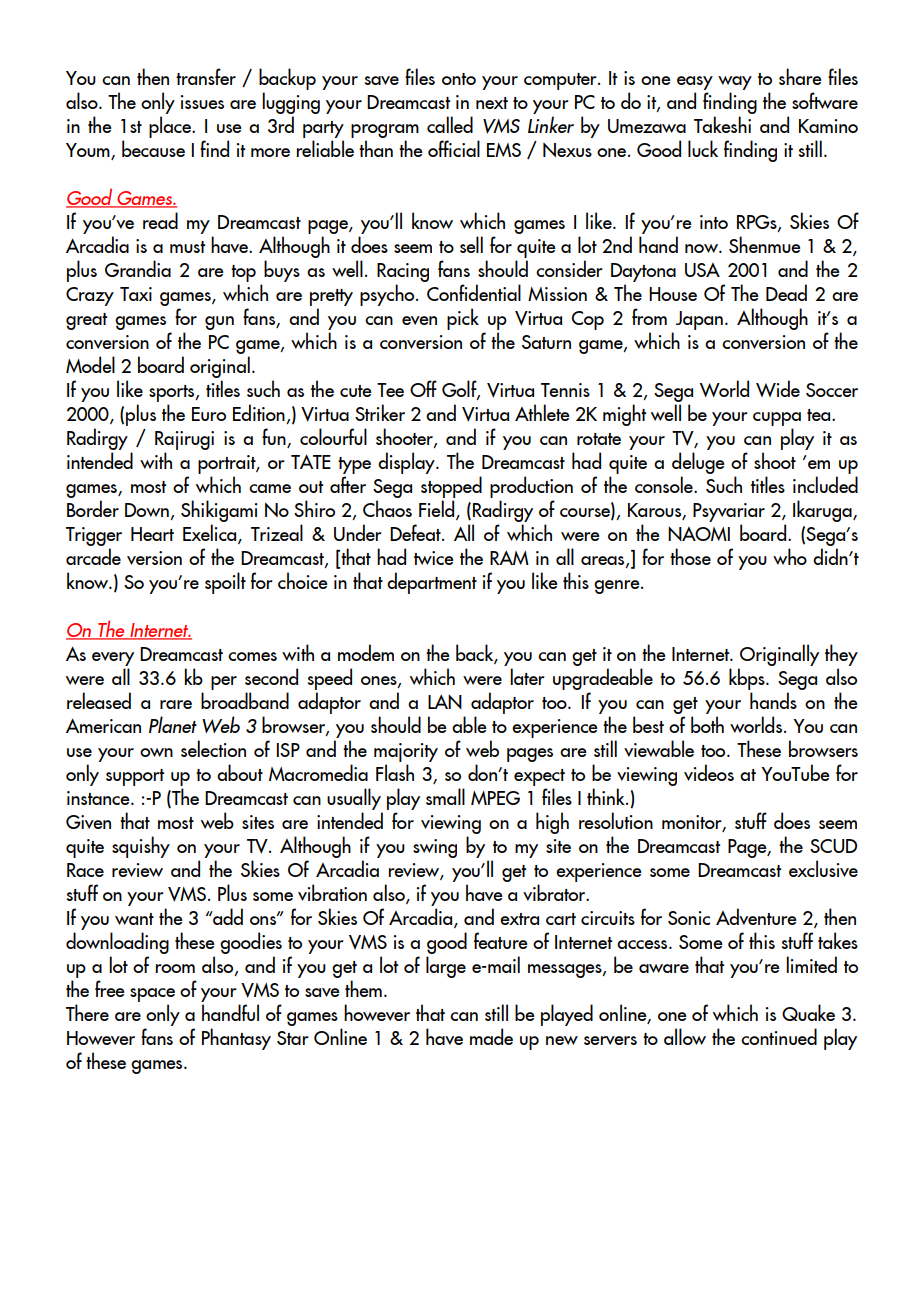  I want to click on made, so click(491, 1036).
